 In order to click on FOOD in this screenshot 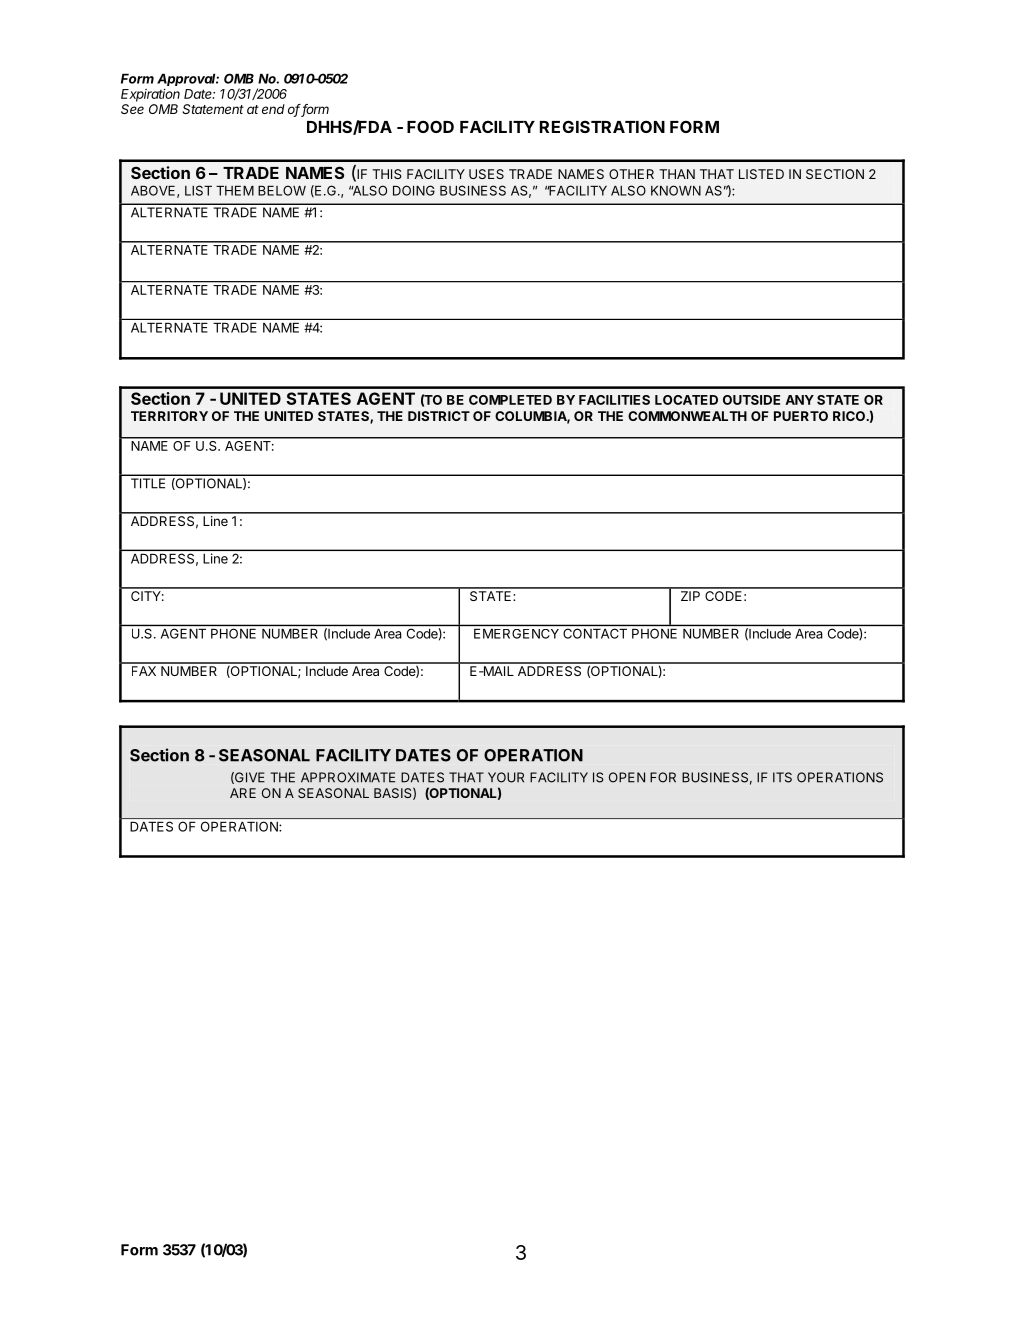, I will do `click(430, 126)`.
